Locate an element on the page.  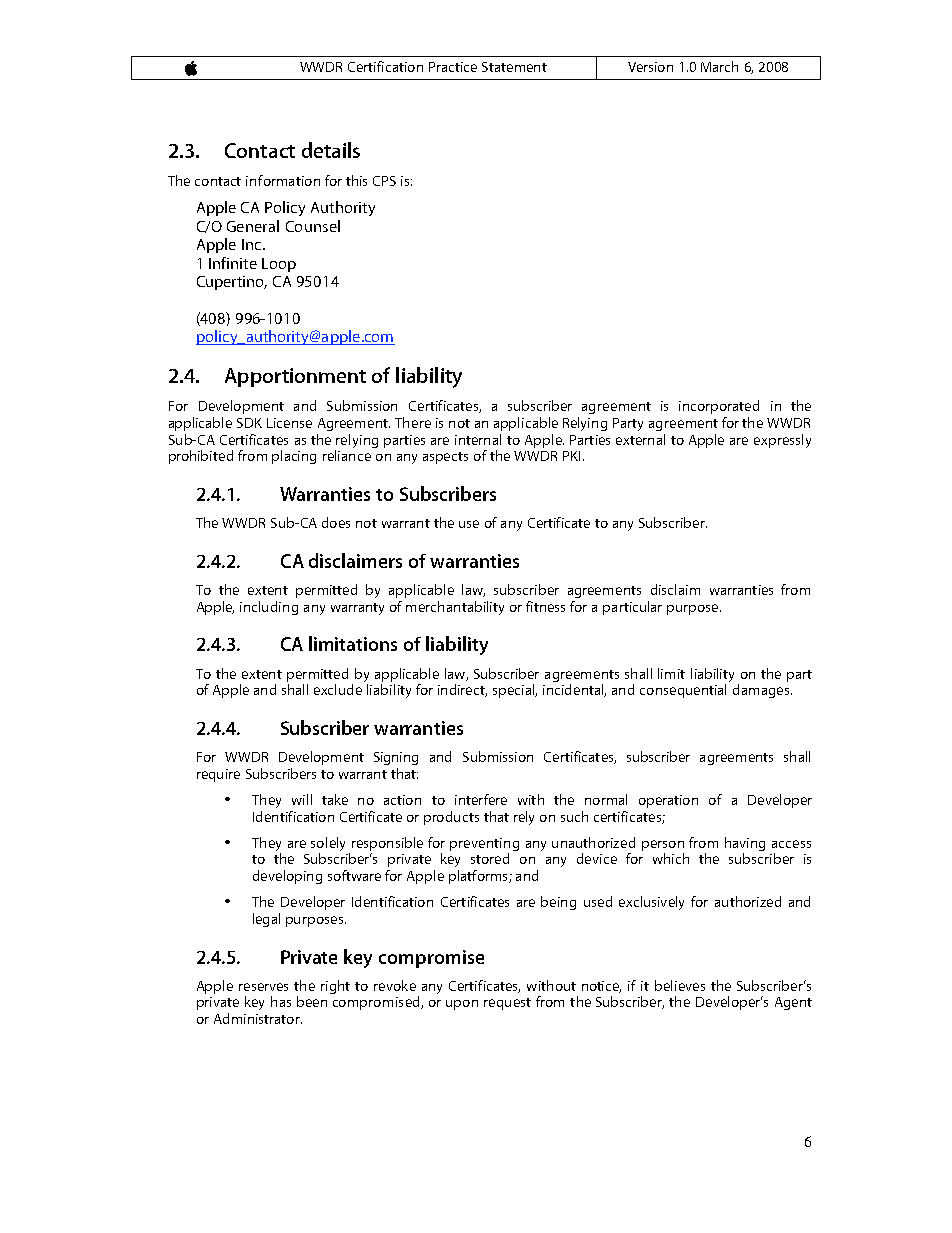
Statement is located at coordinates (514, 67).
